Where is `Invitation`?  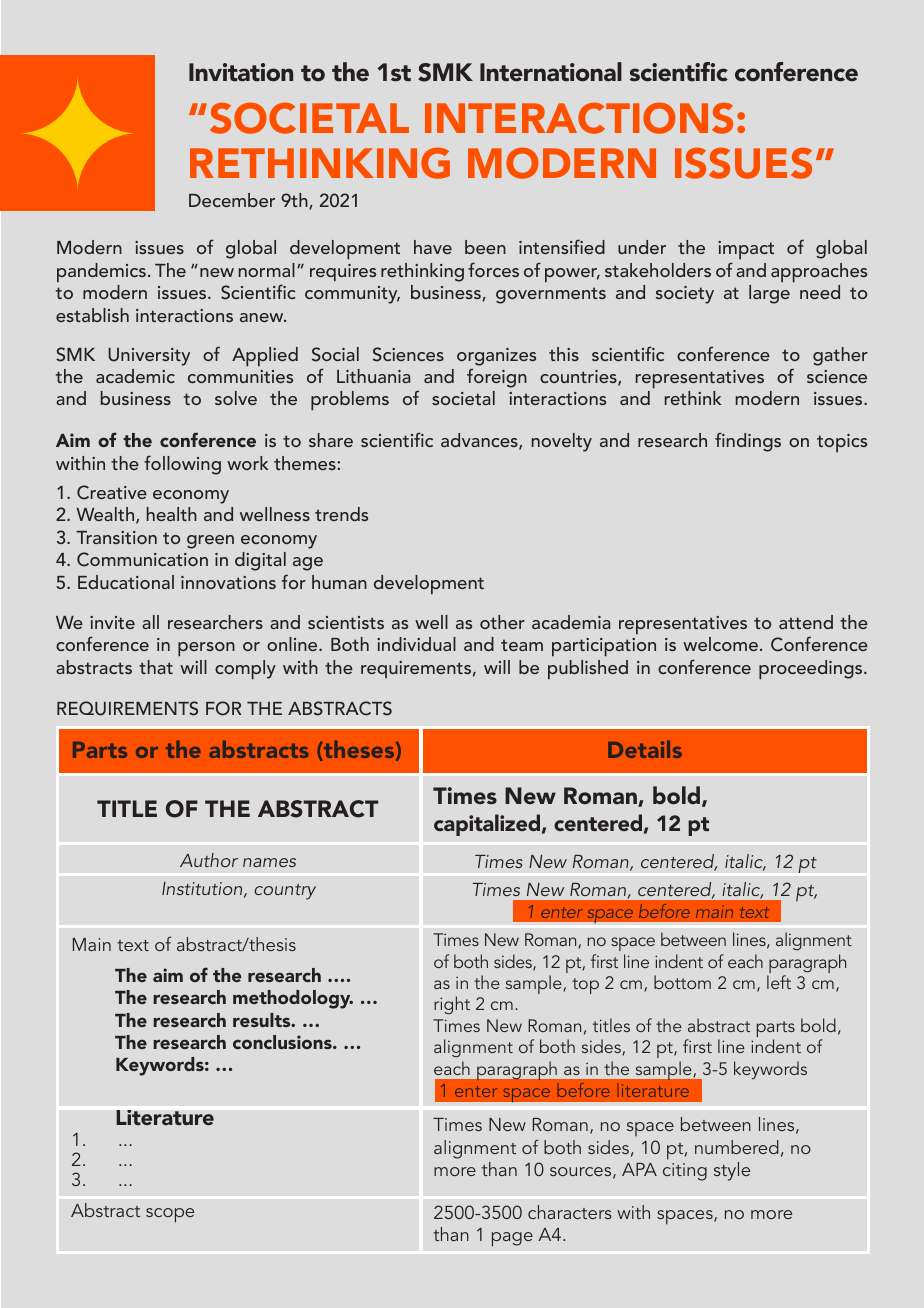
Invitation is located at coordinates (241, 72).
